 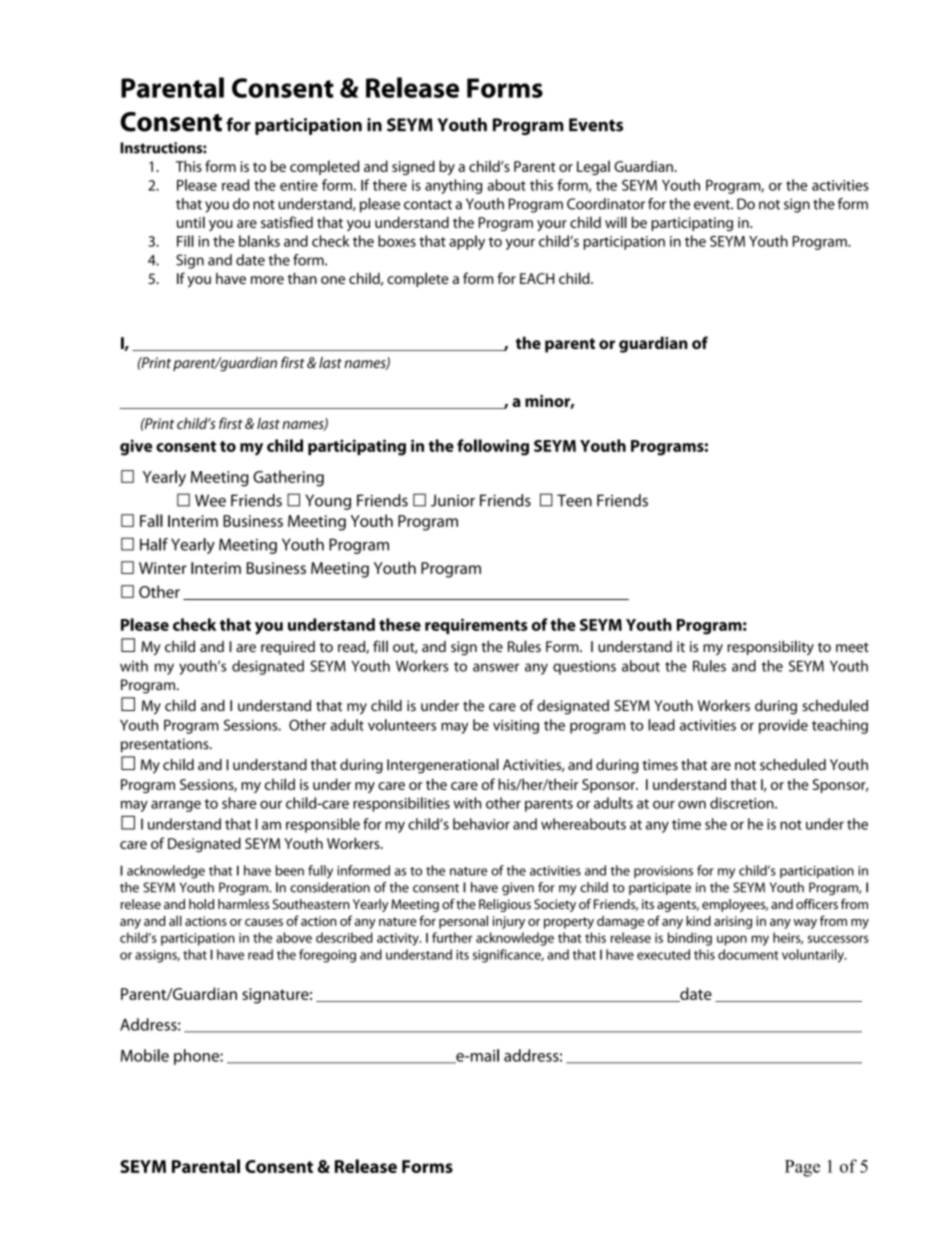 I want to click on until, so click(x=191, y=222).
